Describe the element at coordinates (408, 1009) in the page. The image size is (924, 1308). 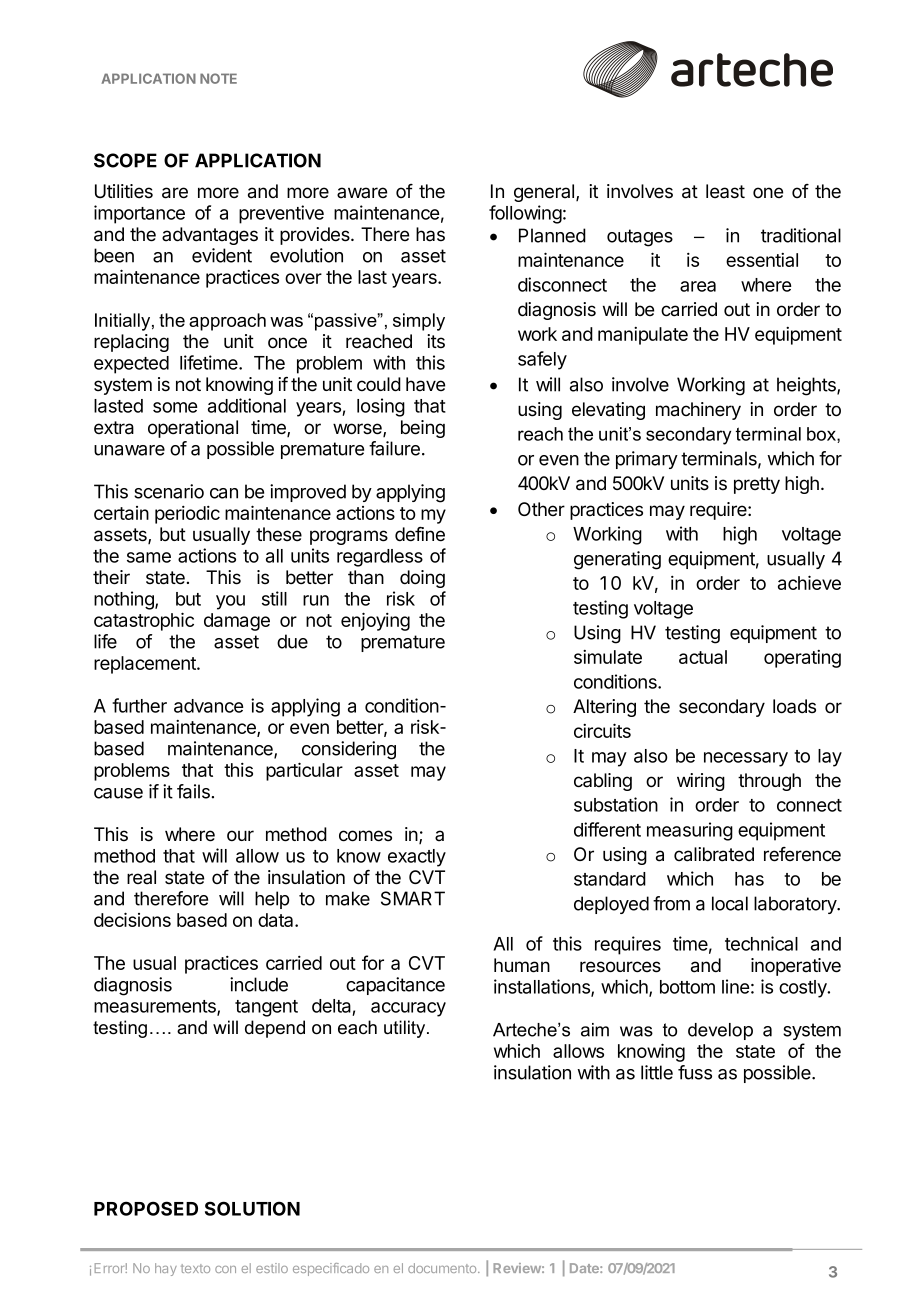
I see `accuracy` at that location.
